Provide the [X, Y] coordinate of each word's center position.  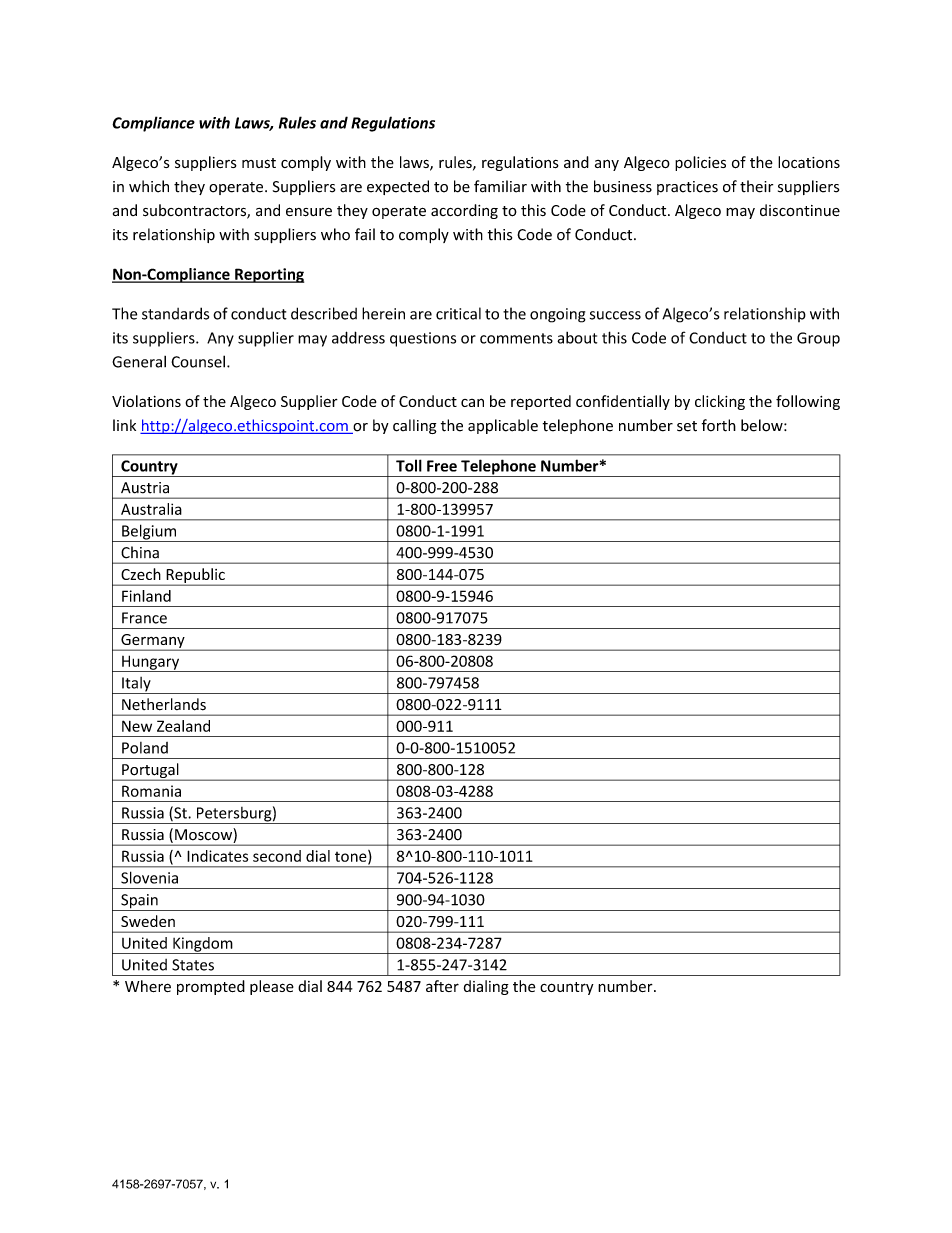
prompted [211, 987]
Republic [195, 576]
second [277, 856]
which [149, 186]
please [272, 987]
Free [442, 466]
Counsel [198, 361]
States [193, 965]
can [472, 402]
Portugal [150, 772]
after [442, 986]
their [756, 186]
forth [719, 425]
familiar [500, 186]
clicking [720, 402]
